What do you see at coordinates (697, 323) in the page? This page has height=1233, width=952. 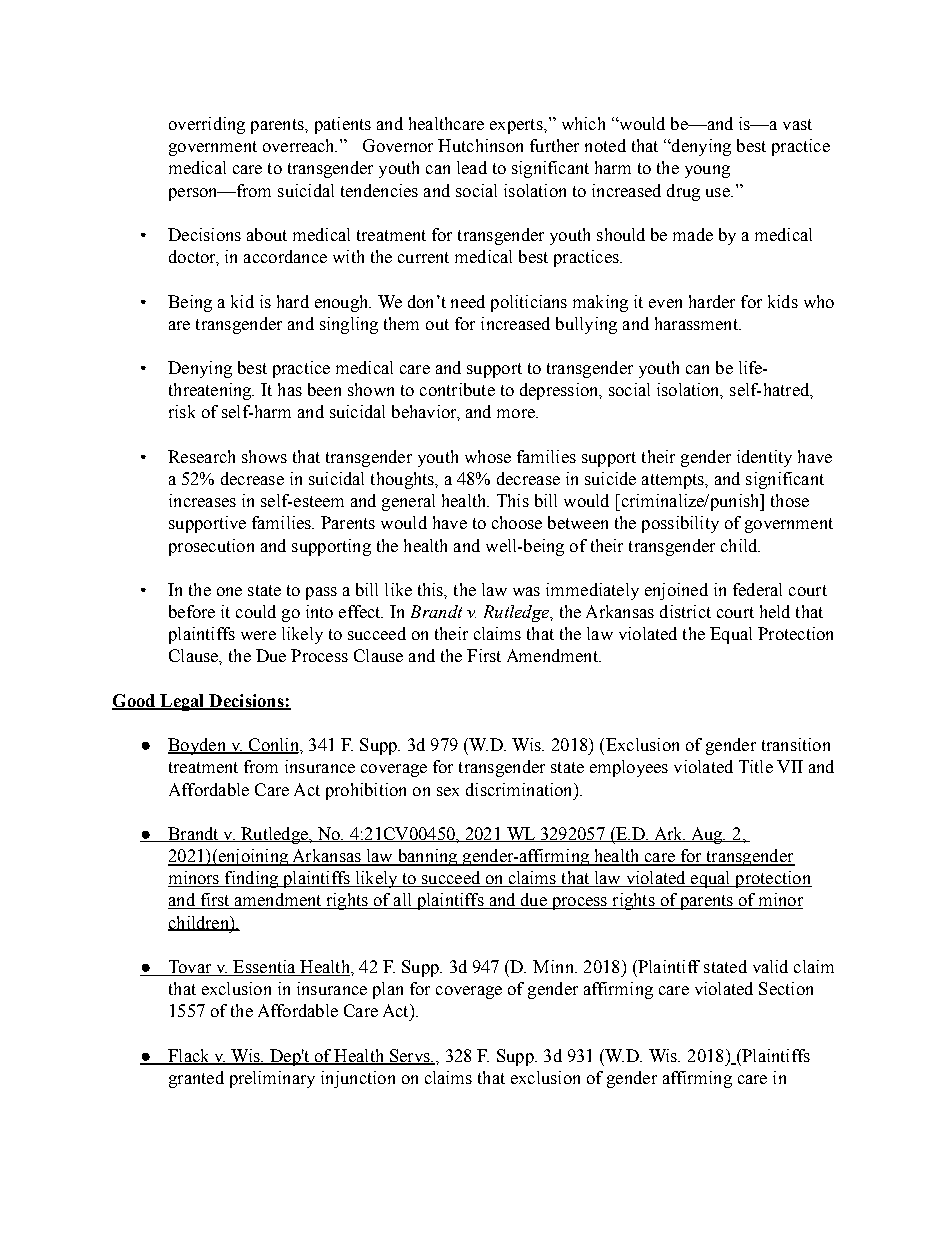 I see `harassment` at bounding box center [697, 323].
